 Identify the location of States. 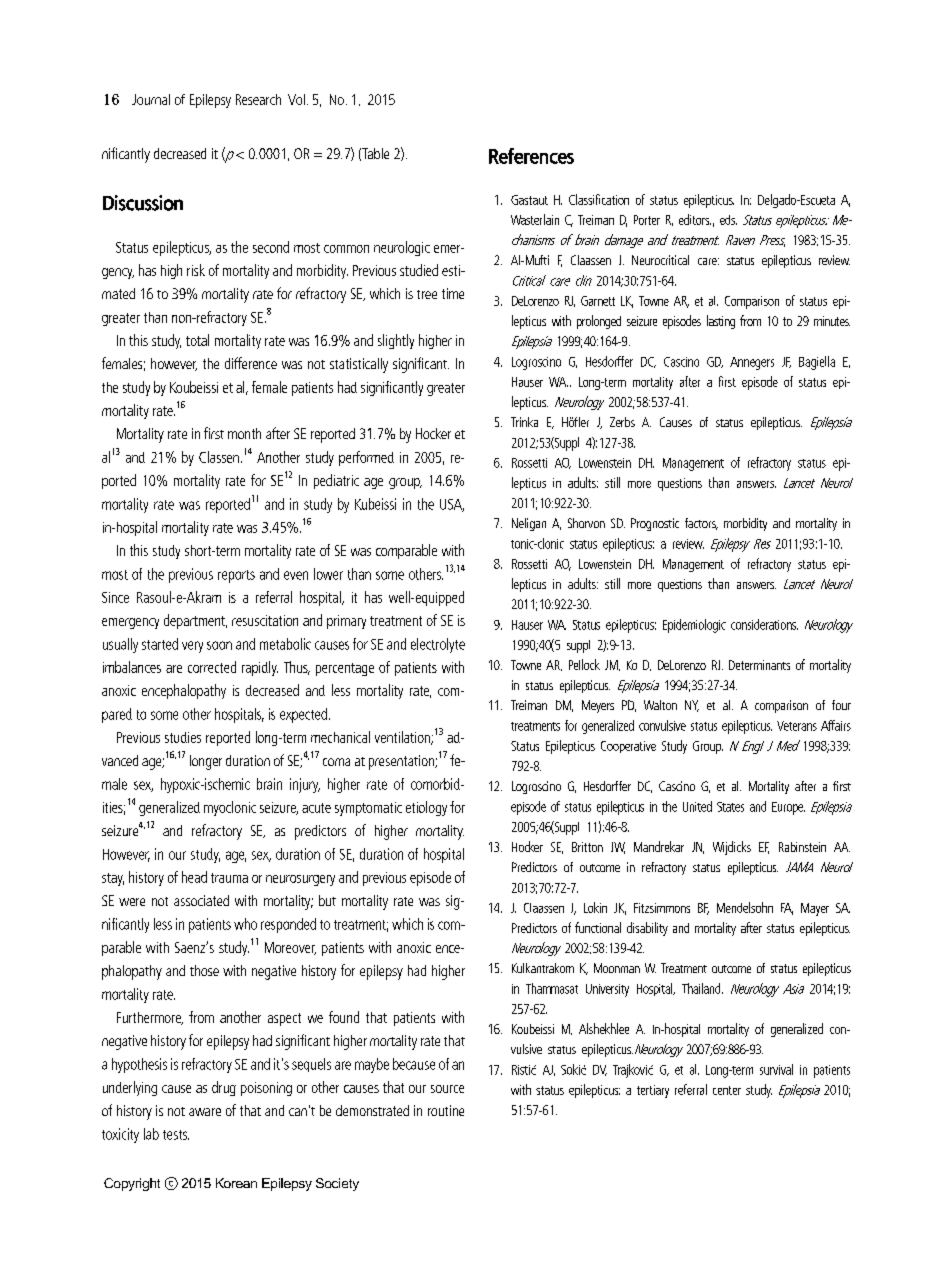
(730, 807).
